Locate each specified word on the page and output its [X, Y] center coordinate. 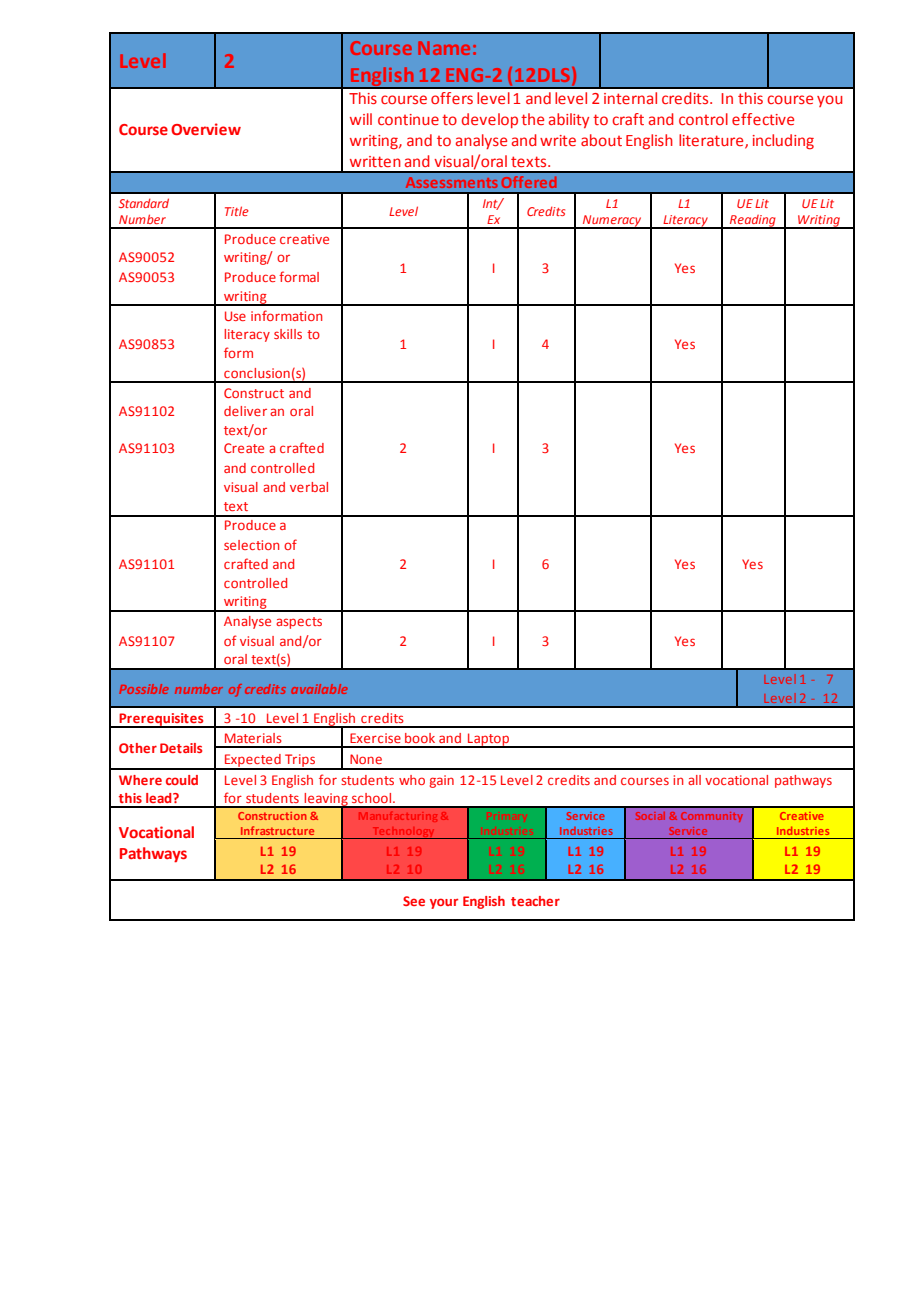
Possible [144, 689]
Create [244, 448]
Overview [206, 129]
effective [763, 119]
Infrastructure [277, 830]
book [420, 738]
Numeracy [612, 222]
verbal [309, 487]
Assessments [452, 182]
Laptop [488, 740]
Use [235, 316]
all [694, 780]
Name [444, 48]
